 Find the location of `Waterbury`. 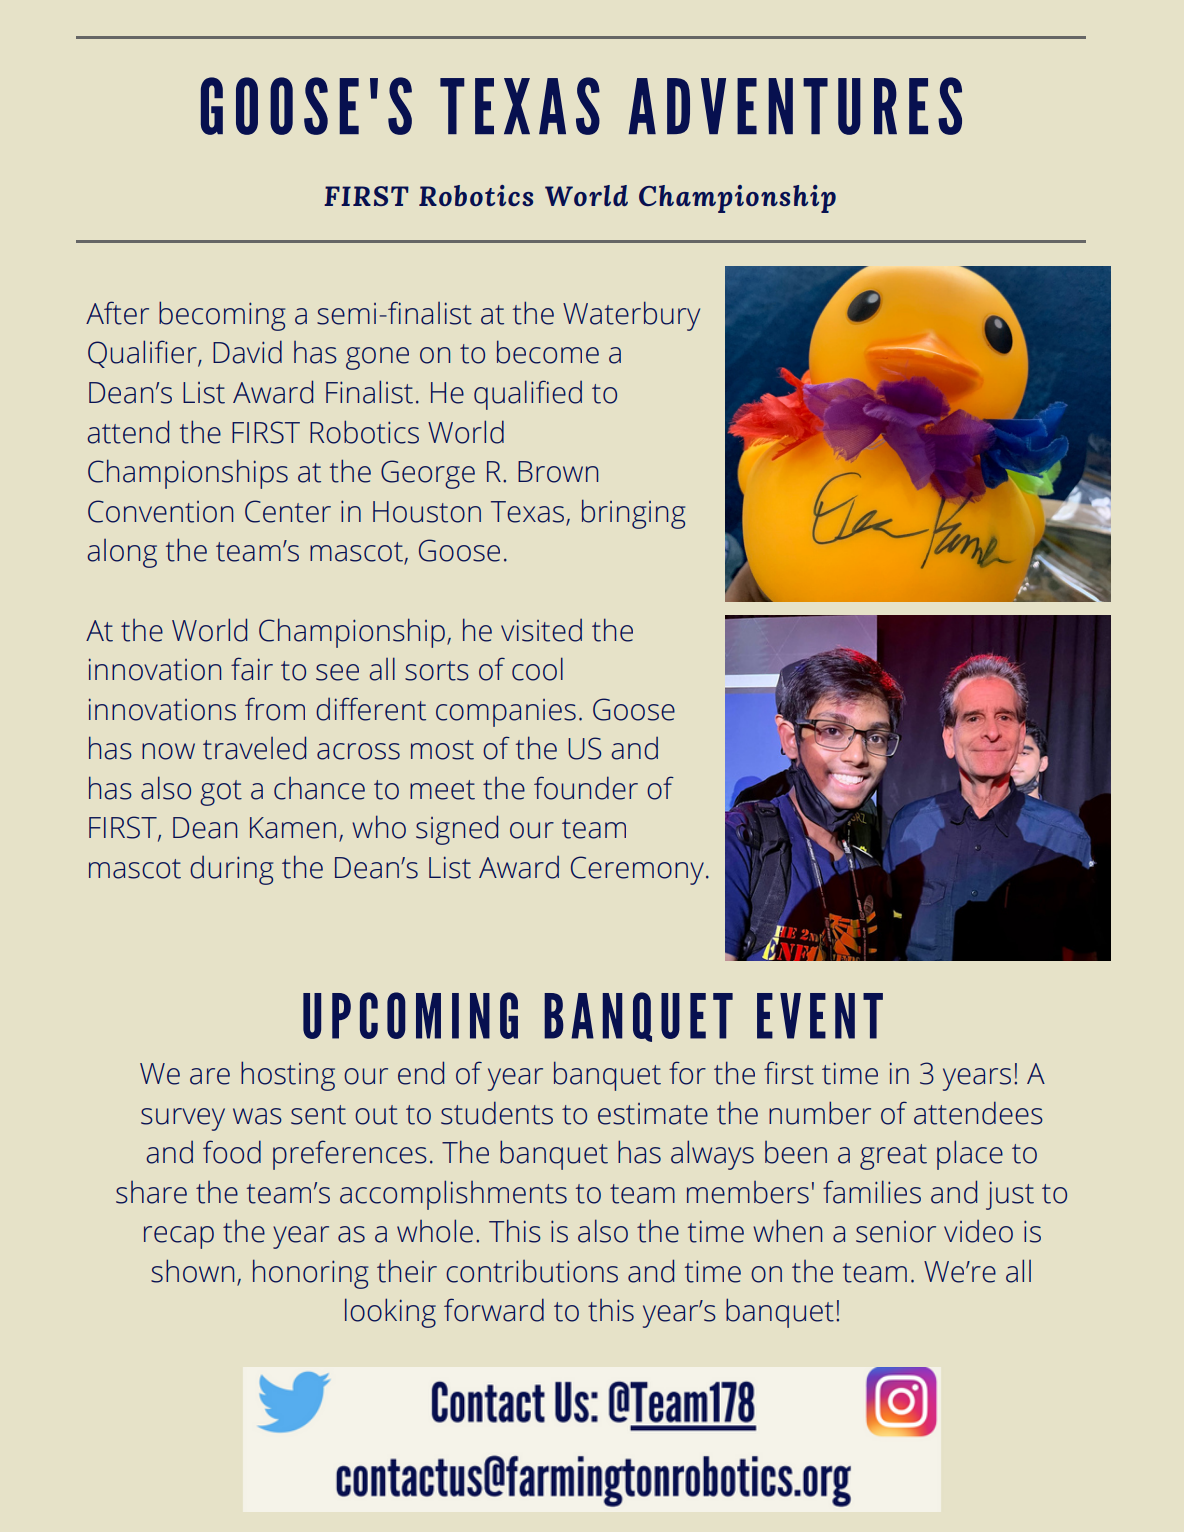

Waterbury is located at coordinates (631, 316).
